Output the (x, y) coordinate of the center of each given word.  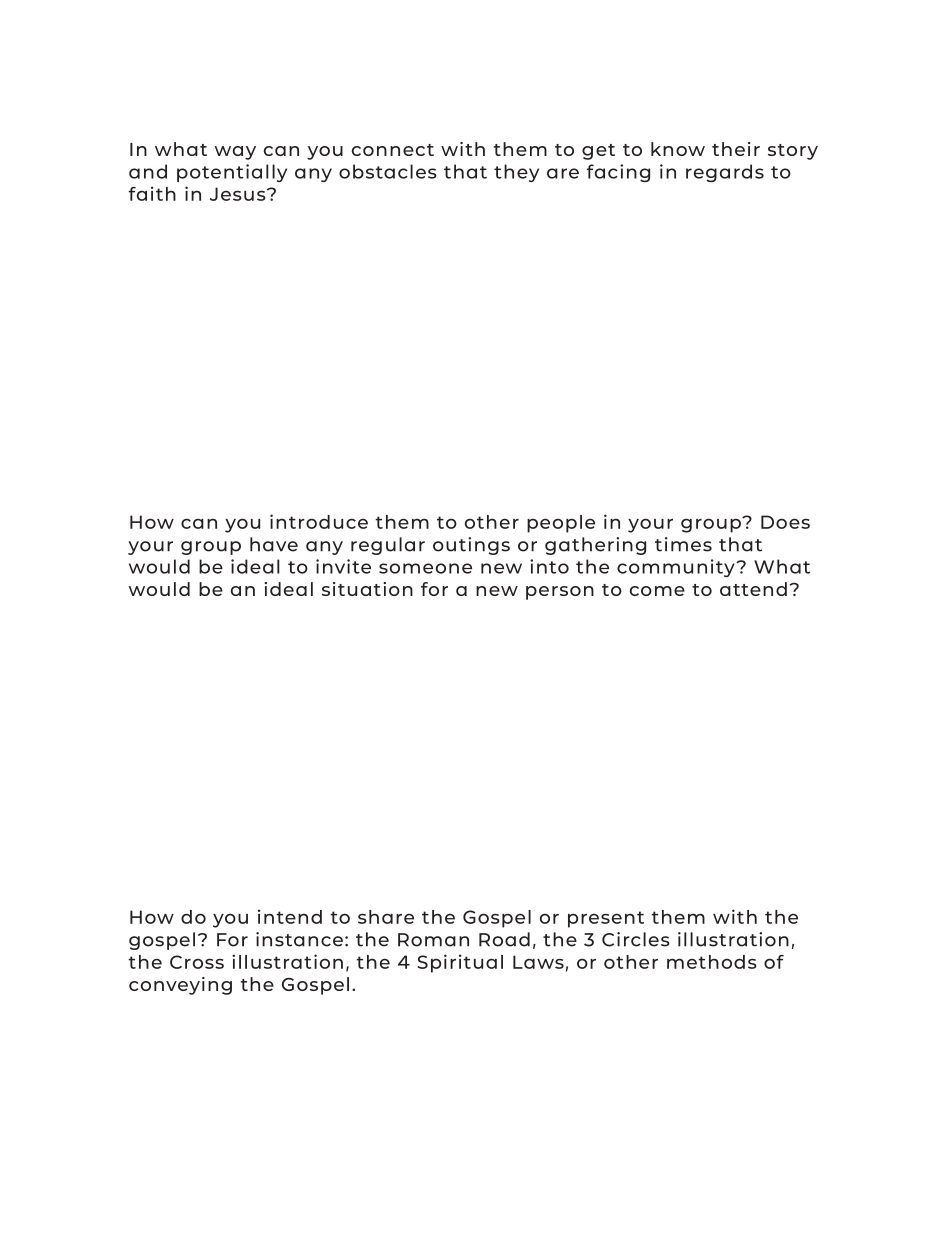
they (516, 173)
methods (712, 962)
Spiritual (460, 963)
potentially (232, 173)
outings (471, 546)
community (677, 568)
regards (725, 173)
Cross (197, 962)
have (274, 544)
